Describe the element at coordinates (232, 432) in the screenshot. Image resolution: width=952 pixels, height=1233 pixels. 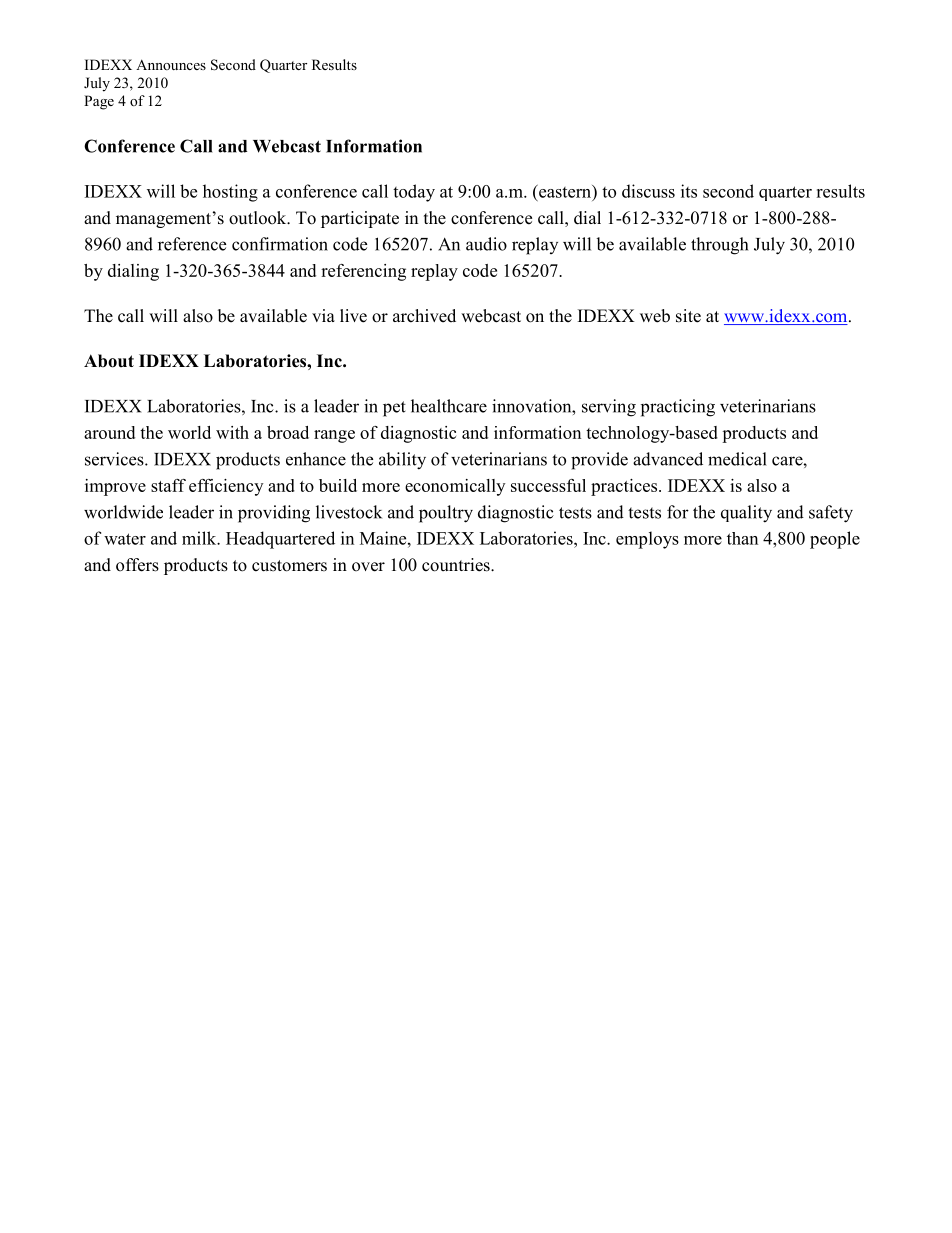
I see `with` at that location.
